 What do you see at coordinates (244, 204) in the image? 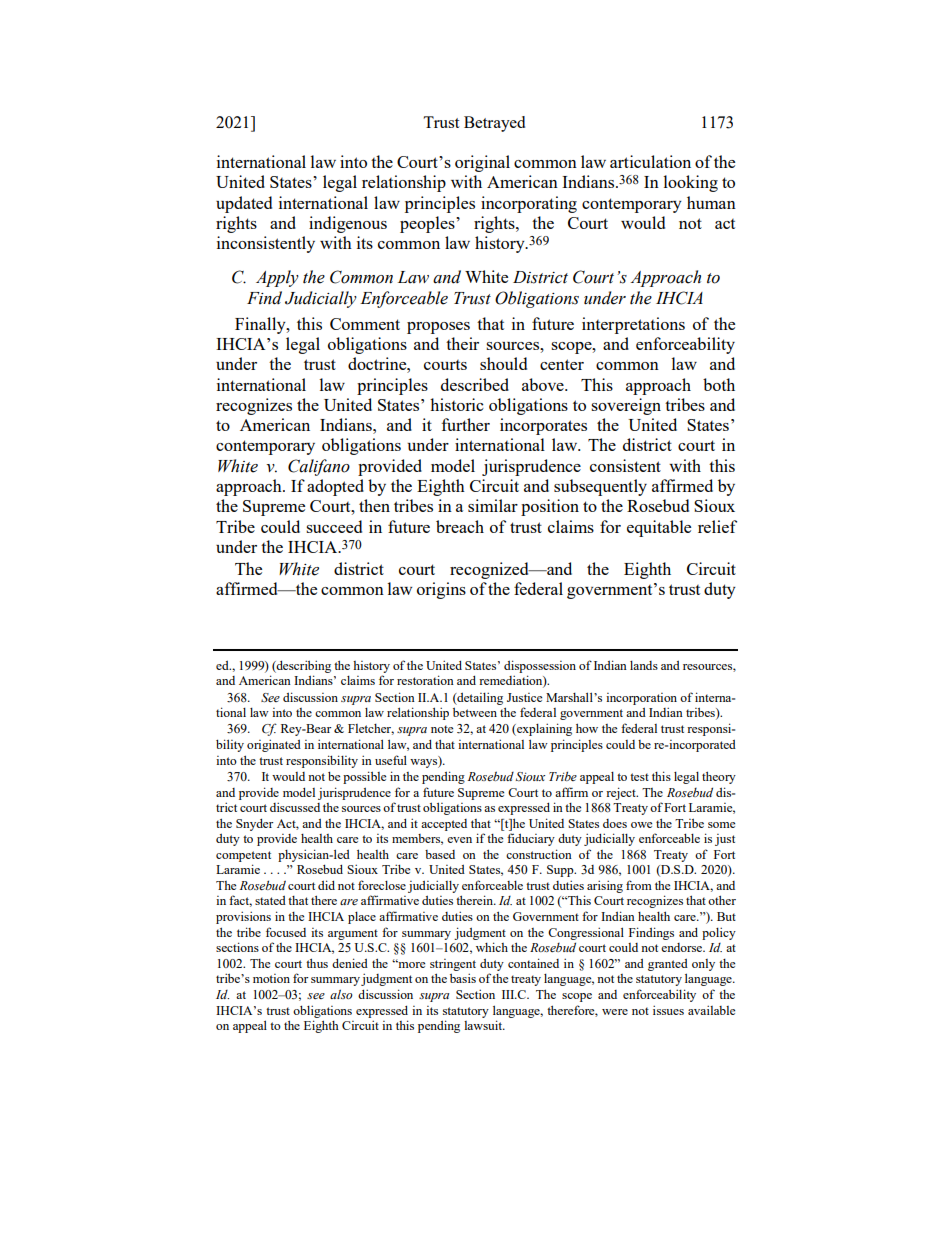
I see `updated` at bounding box center [244, 204].
